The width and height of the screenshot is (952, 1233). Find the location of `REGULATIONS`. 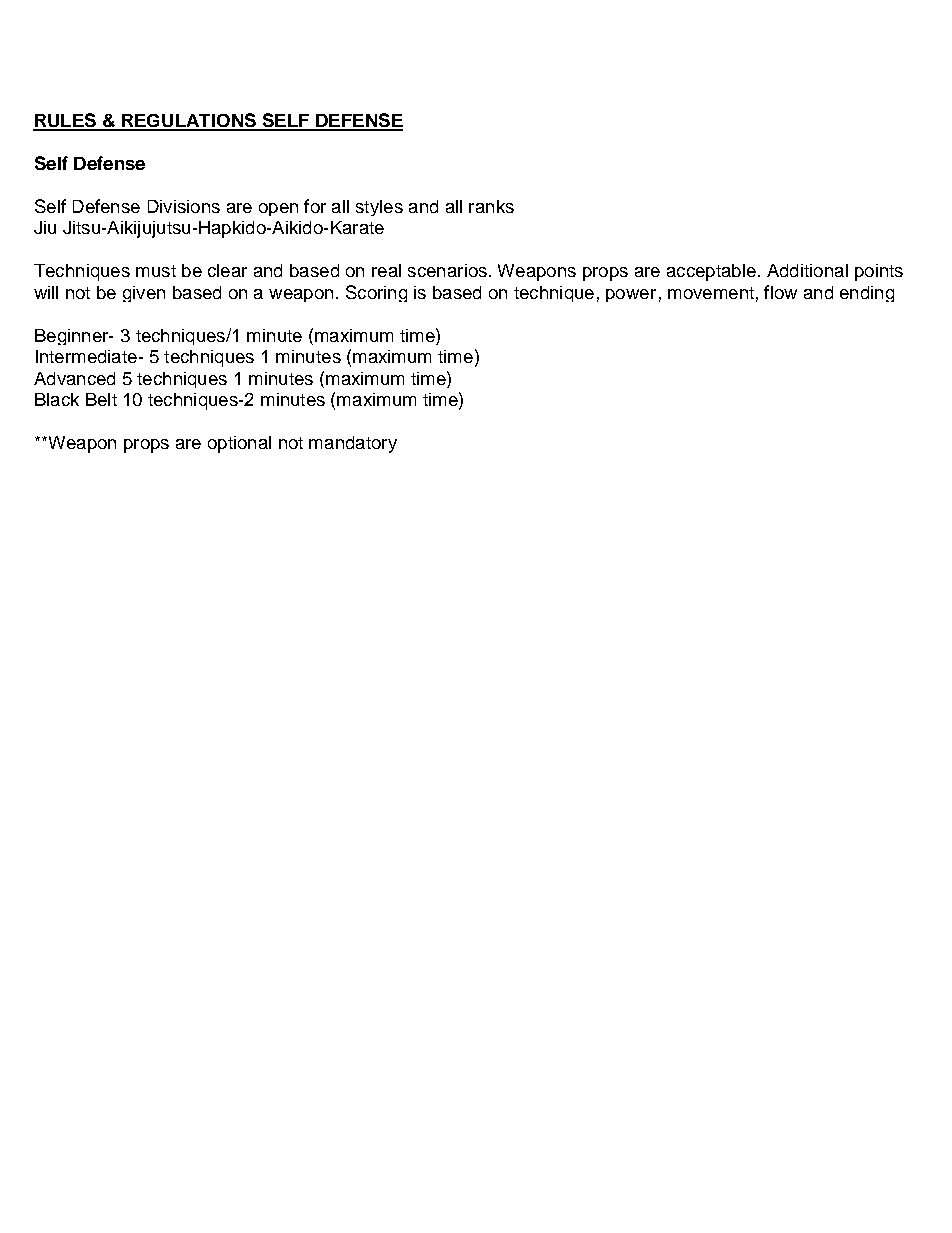

REGULATIONS is located at coordinates (189, 121).
